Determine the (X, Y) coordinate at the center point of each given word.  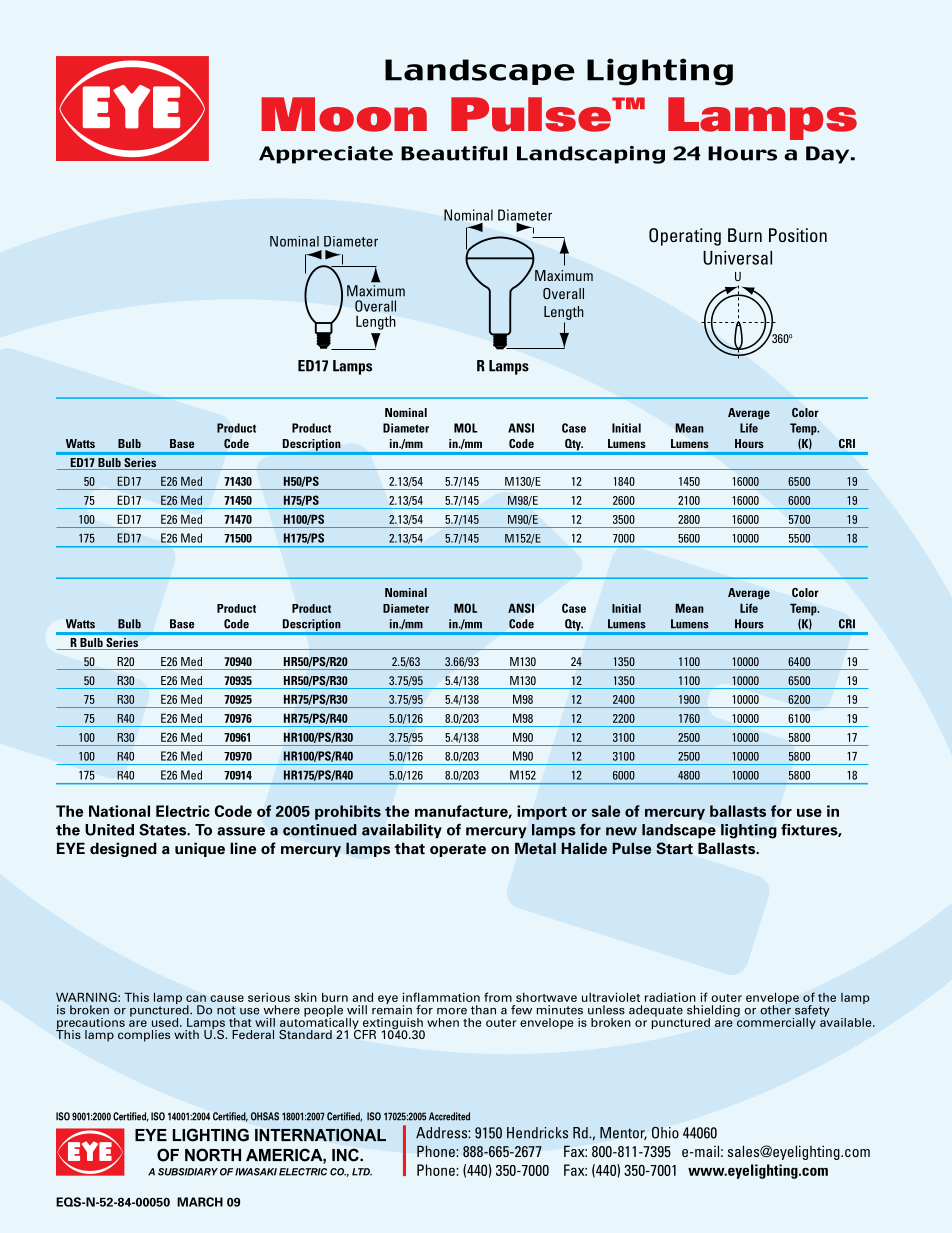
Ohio (665, 1132)
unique (200, 849)
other (775, 1009)
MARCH (200, 1202)
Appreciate (326, 155)
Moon (344, 114)
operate (458, 850)
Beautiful (454, 153)
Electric (183, 811)
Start (674, 848)
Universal (737, 258)
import (542, 812)
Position (798, 235)
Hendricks (537, 1133)
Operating (685, 237)
